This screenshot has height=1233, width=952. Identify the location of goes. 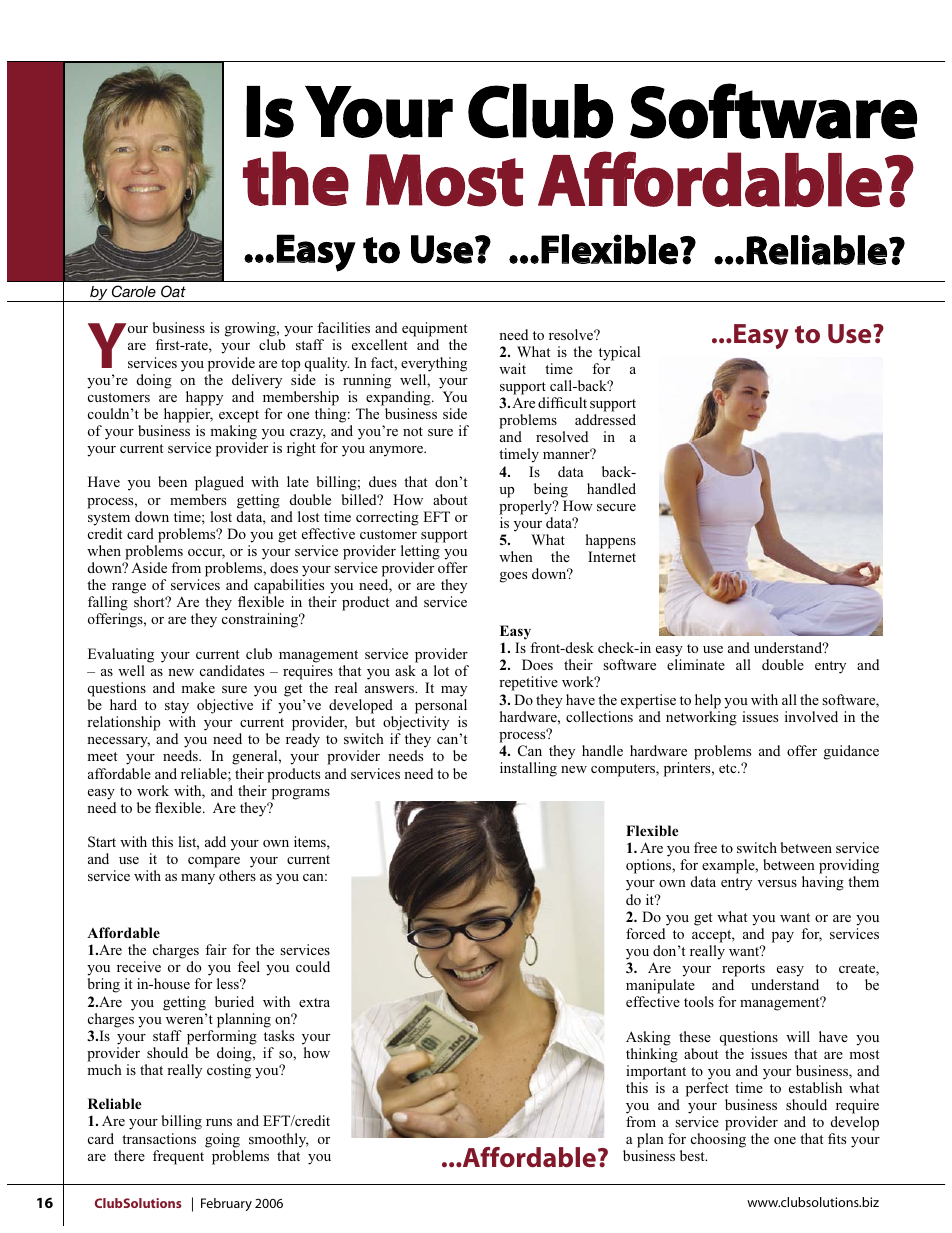
(513, 577).
